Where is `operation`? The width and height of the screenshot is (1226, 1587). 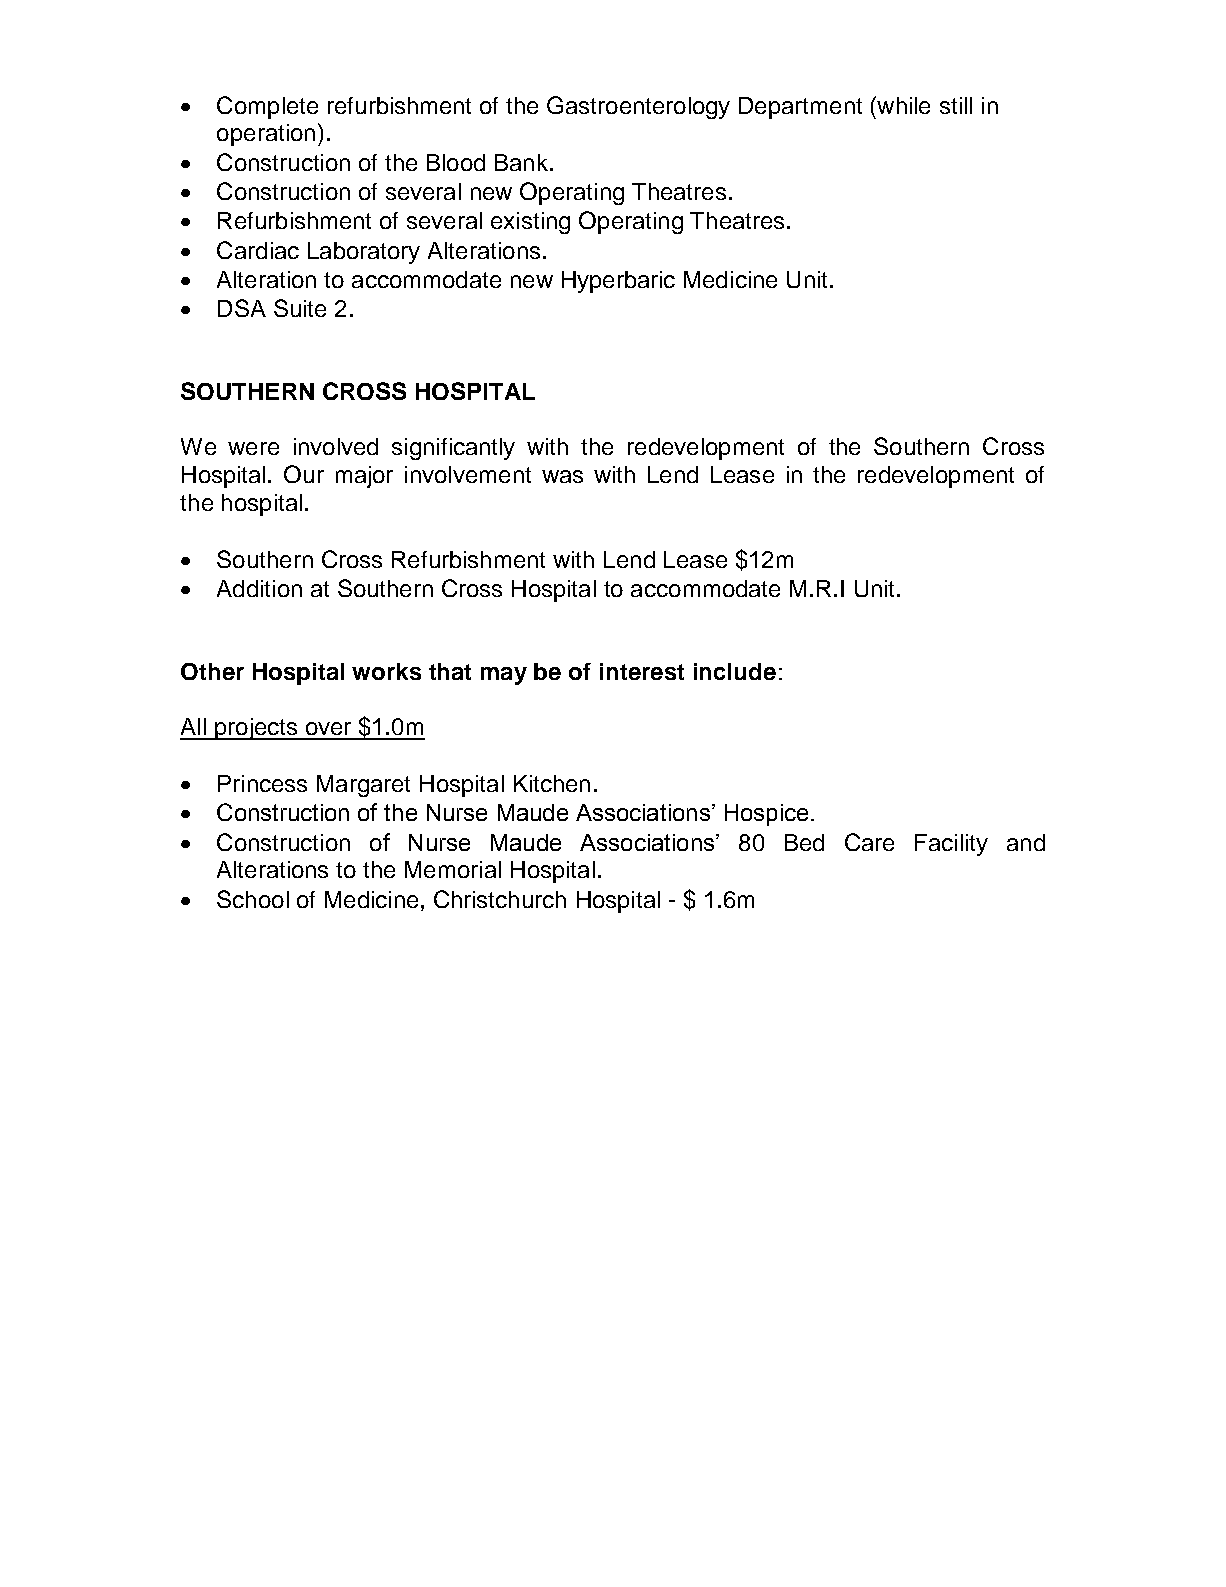
operation is located at coordinates (266, 135).
